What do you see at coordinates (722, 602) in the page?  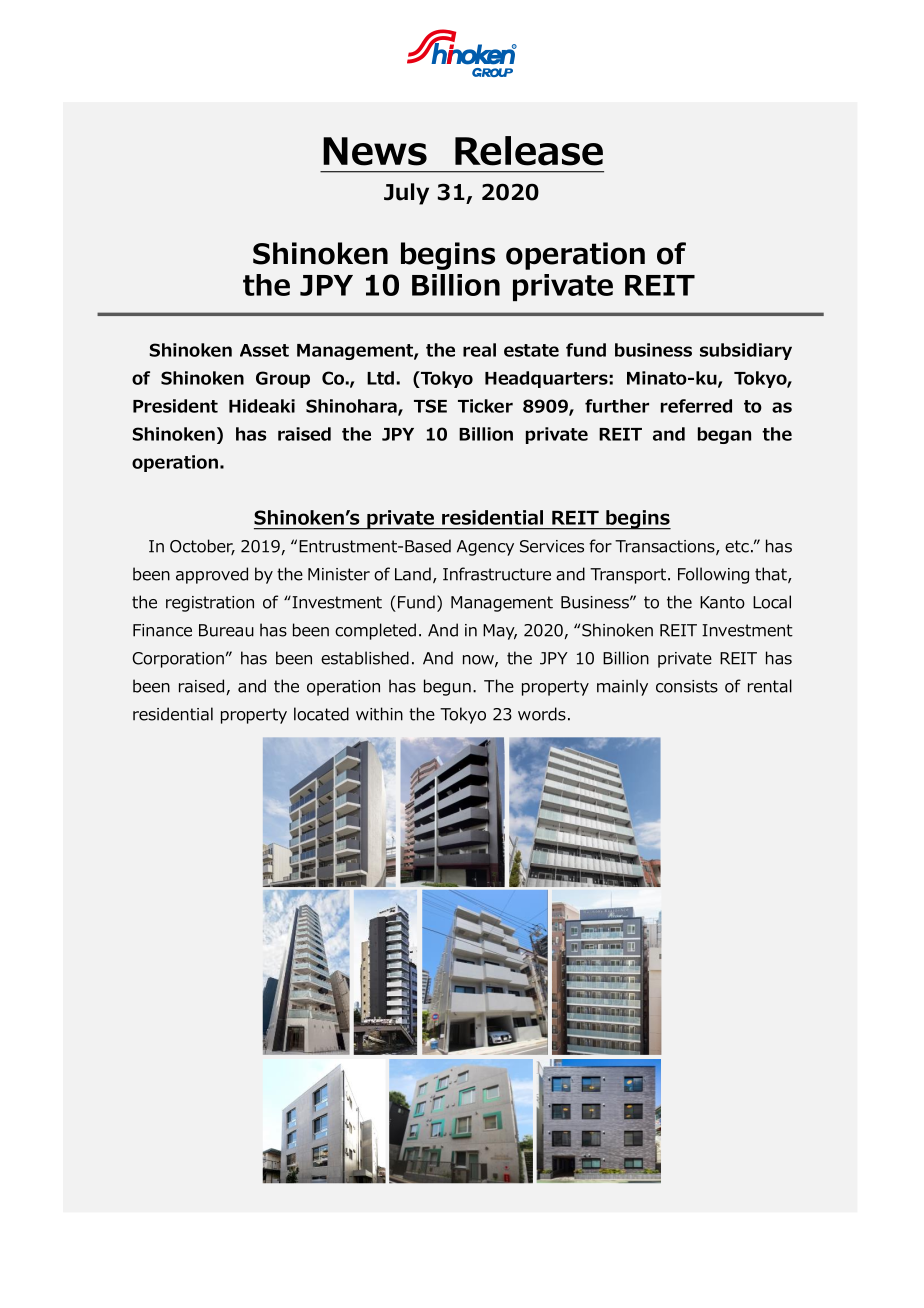 I see `Kanto` at bounding box center [722, 602].
